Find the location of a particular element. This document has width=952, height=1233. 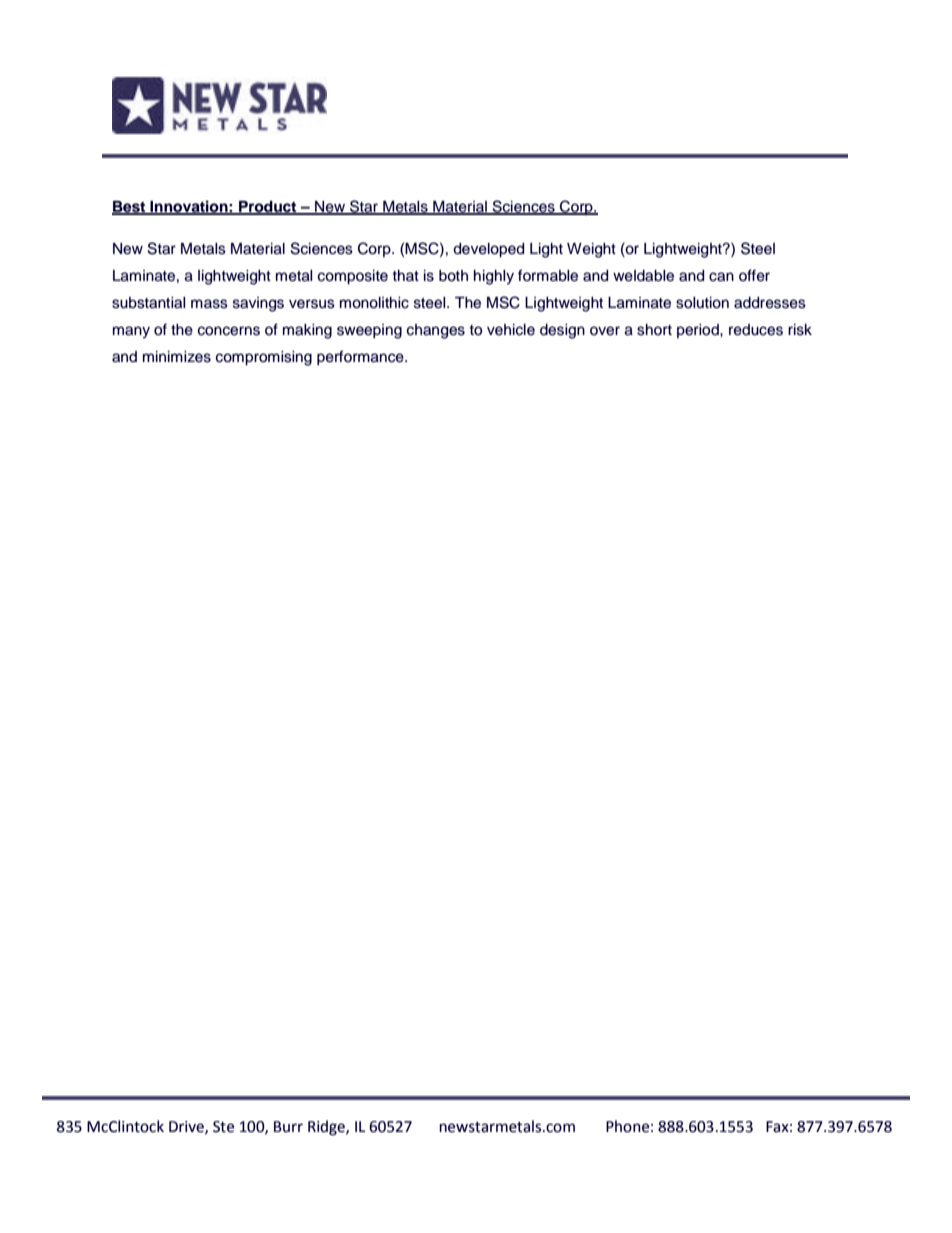

can is located at coordinates (721, 277).
